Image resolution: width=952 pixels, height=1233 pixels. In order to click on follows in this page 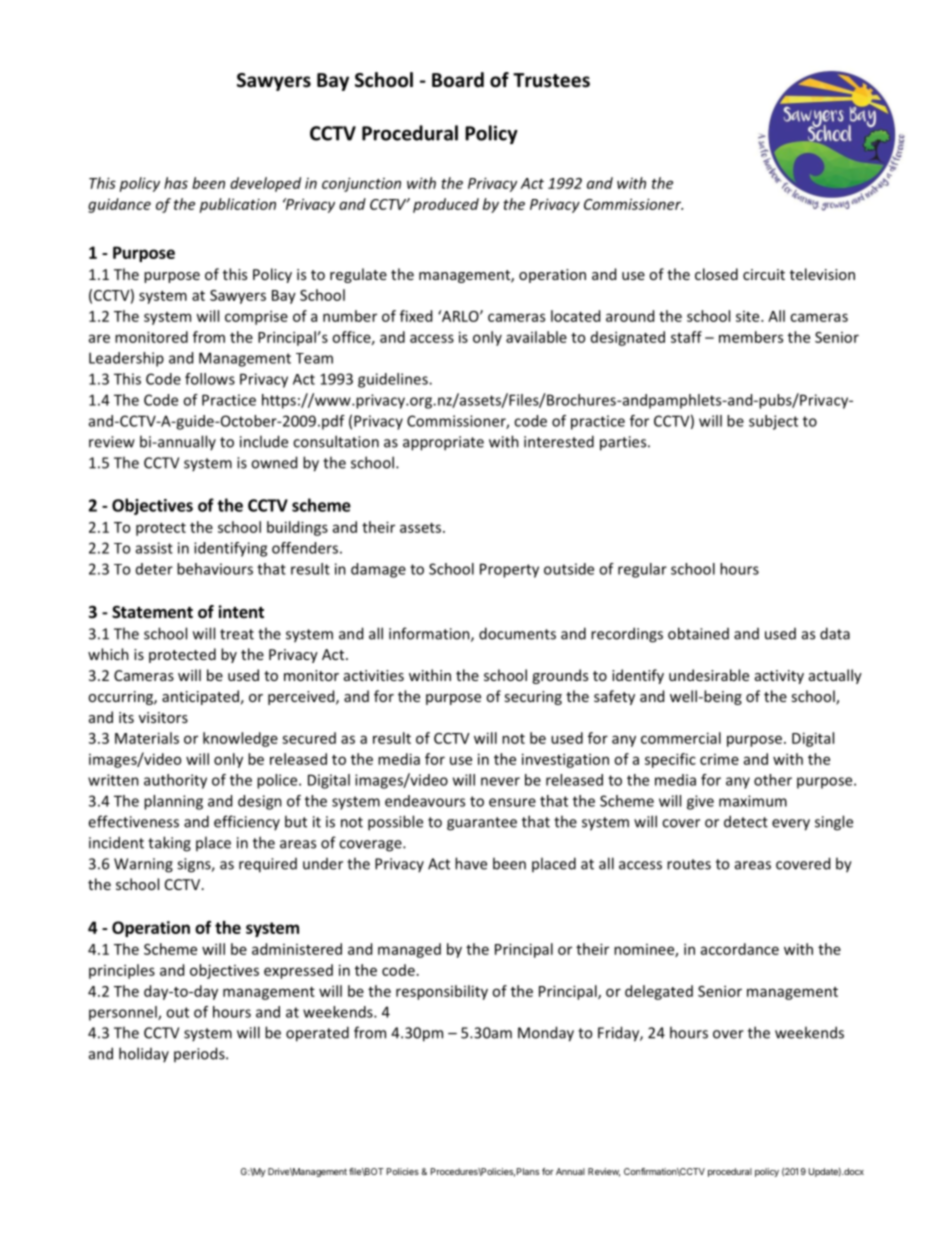, I will do `click(210, 379)`.
